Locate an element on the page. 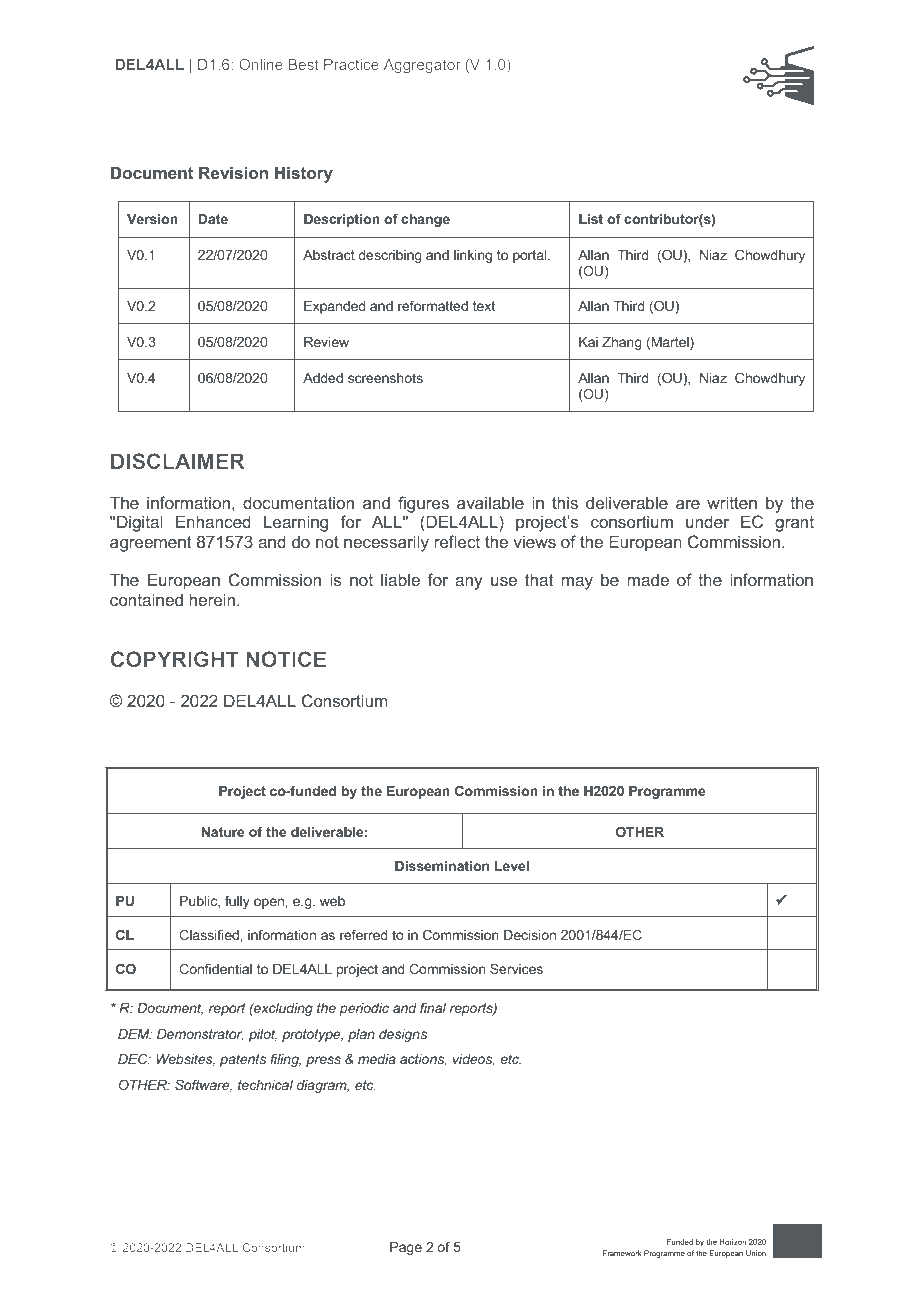 The height and width of the image is (1308, 924). COPYRIGHT is located at coordinates (175, 659).
